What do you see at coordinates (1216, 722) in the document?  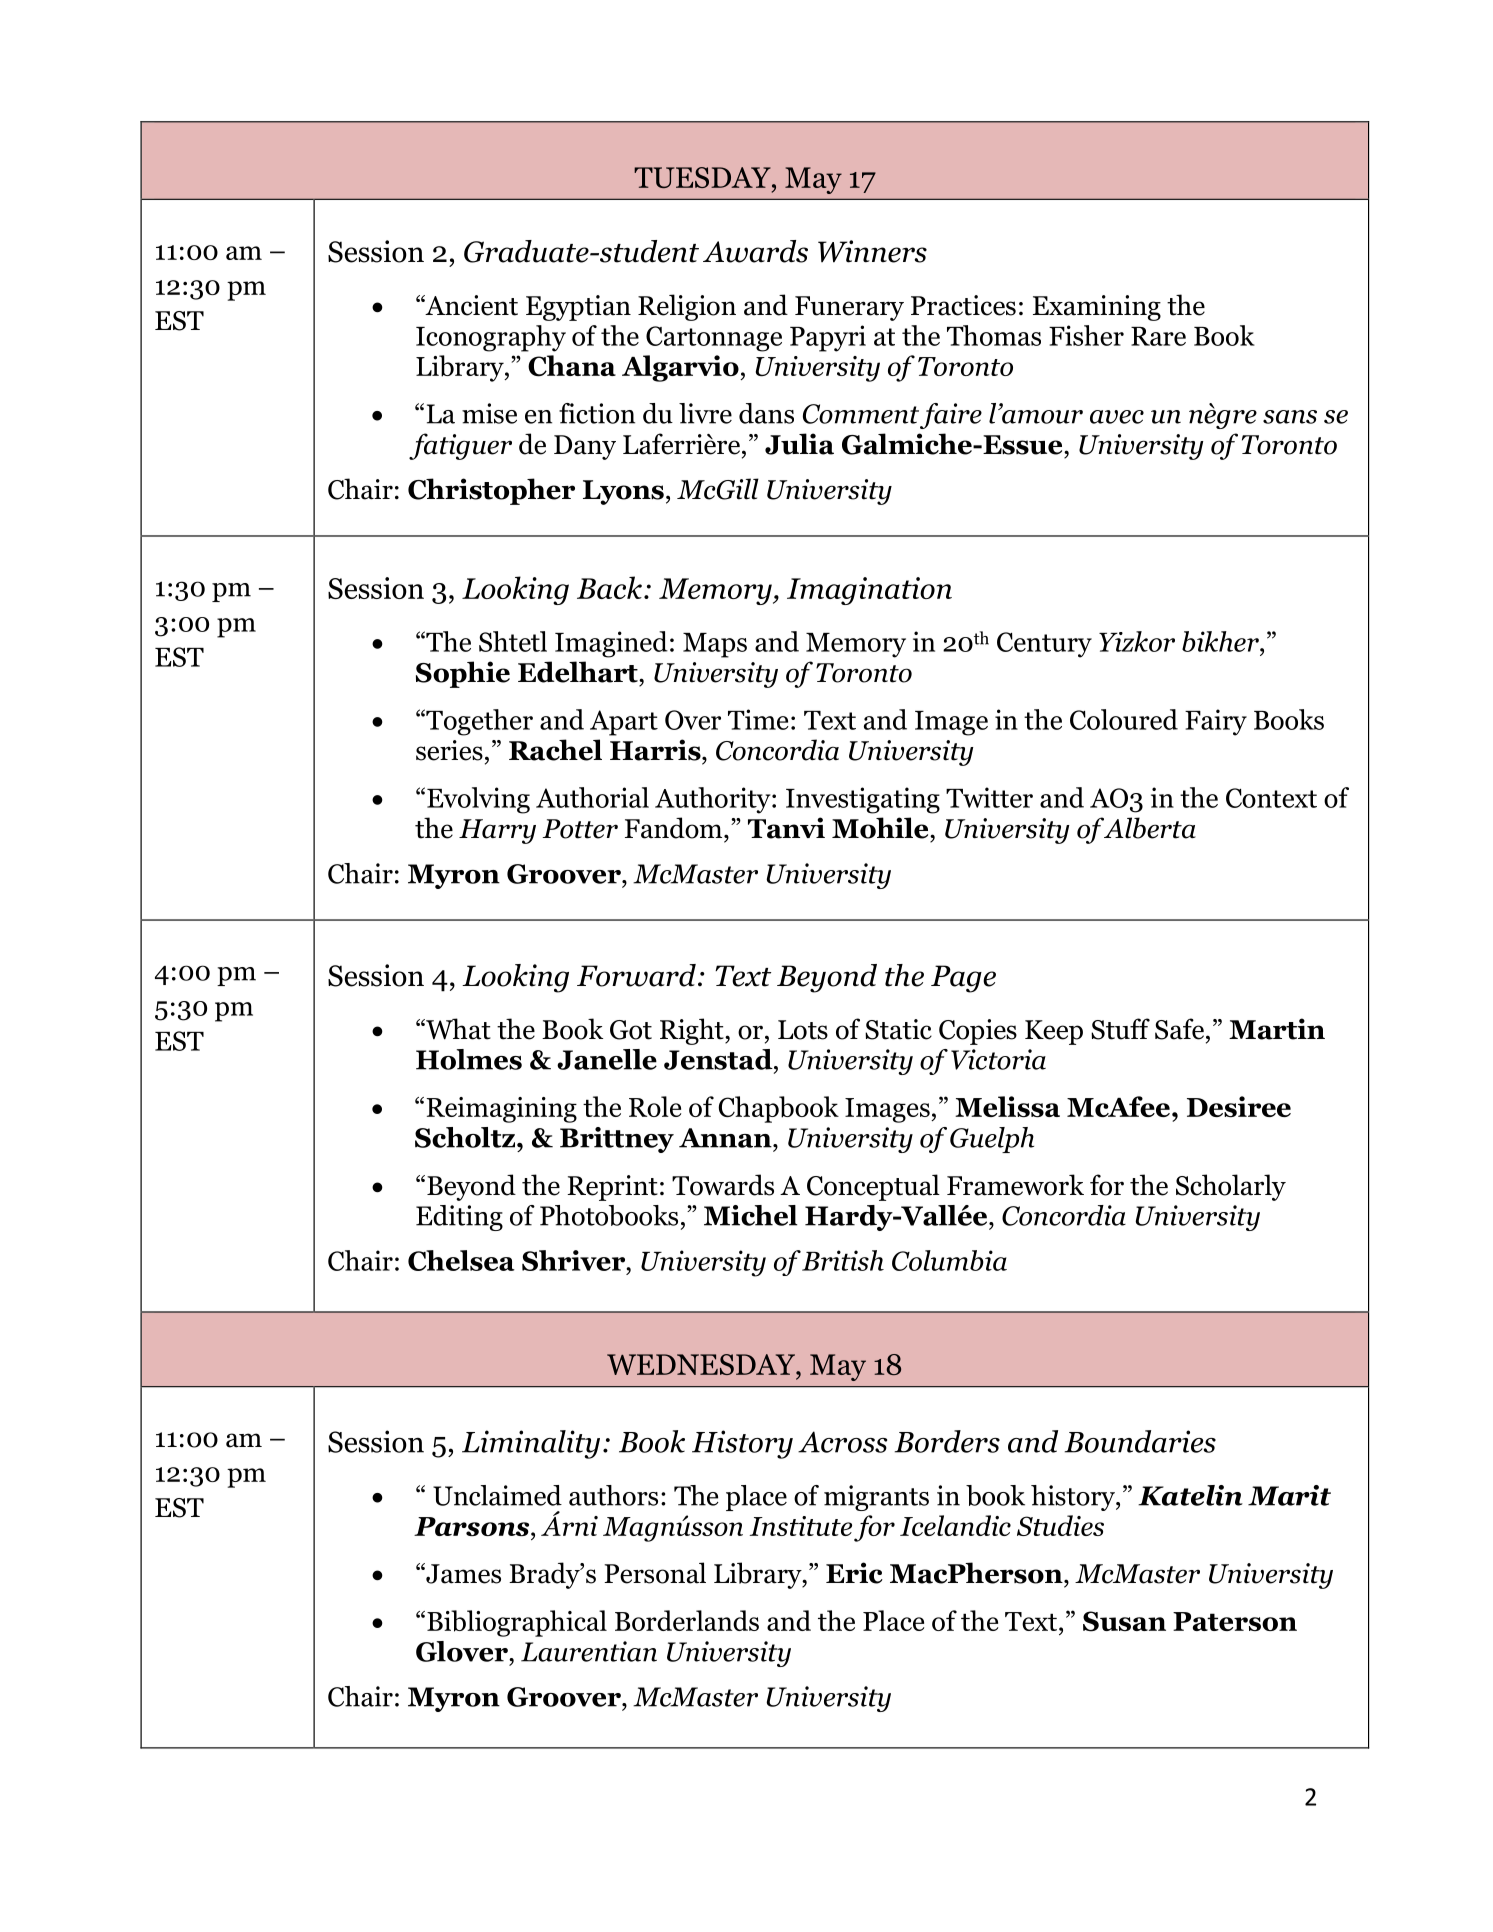 I see `Fairy` at bounding box center [1216, 722].
